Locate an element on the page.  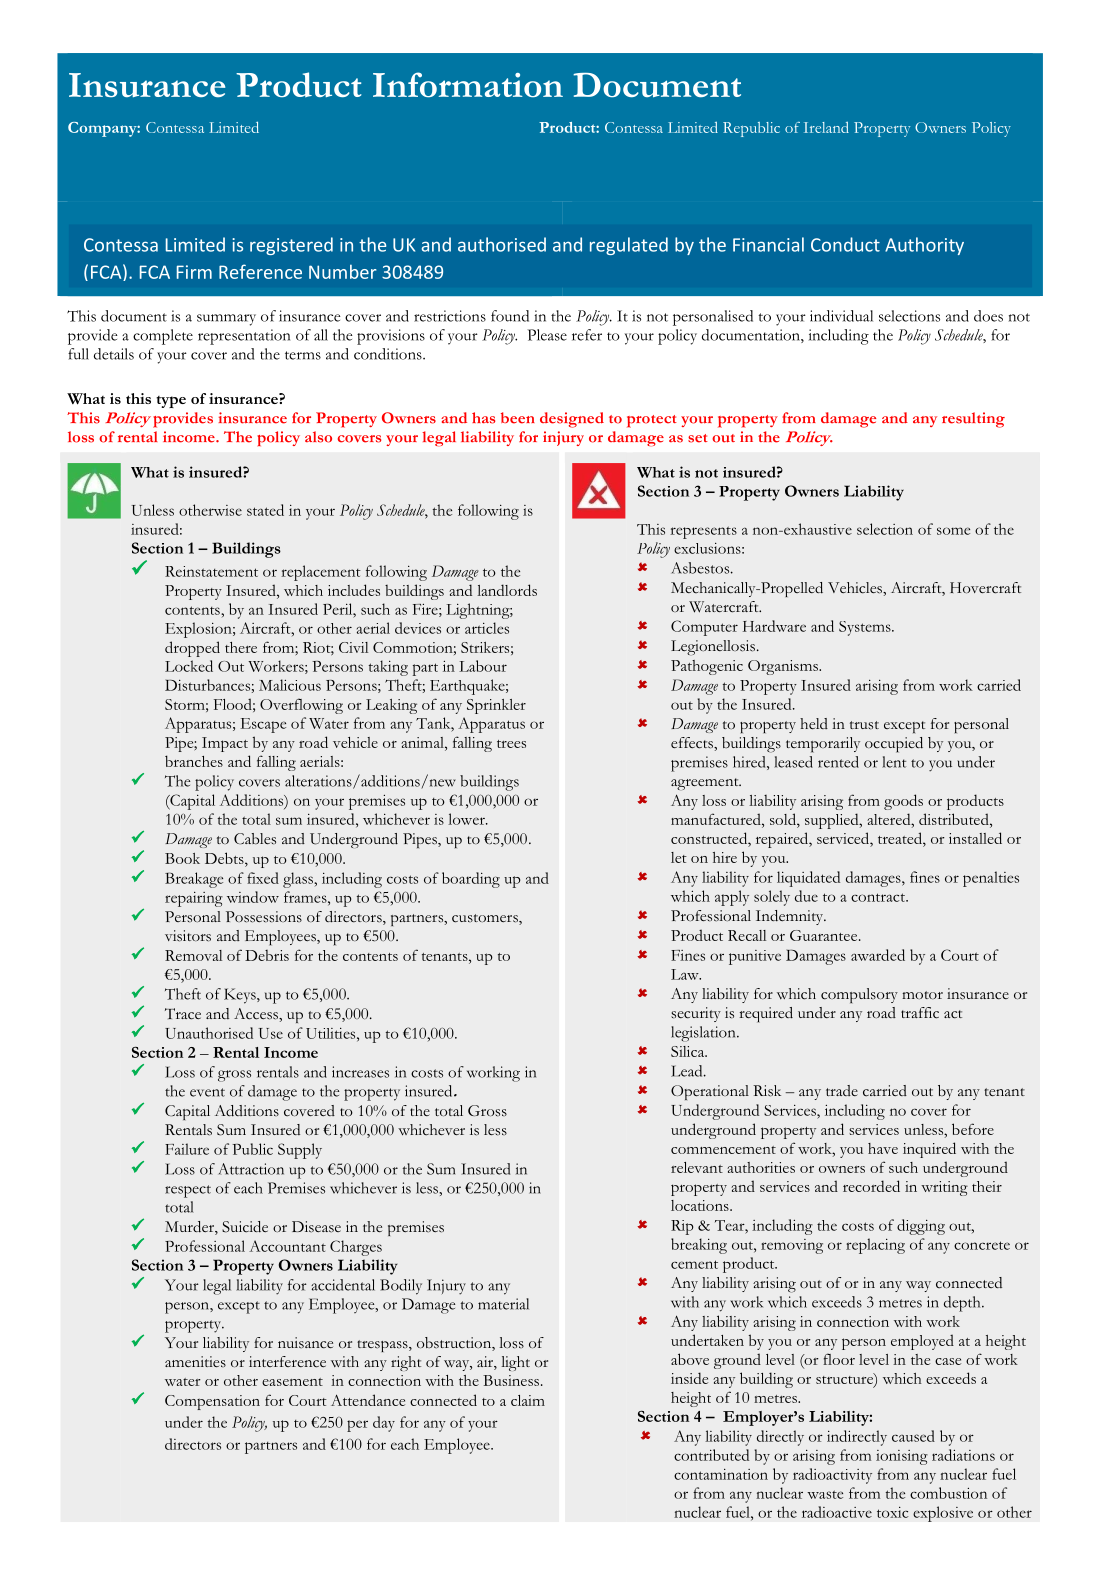
goods is located at coordinates (903, 802).
